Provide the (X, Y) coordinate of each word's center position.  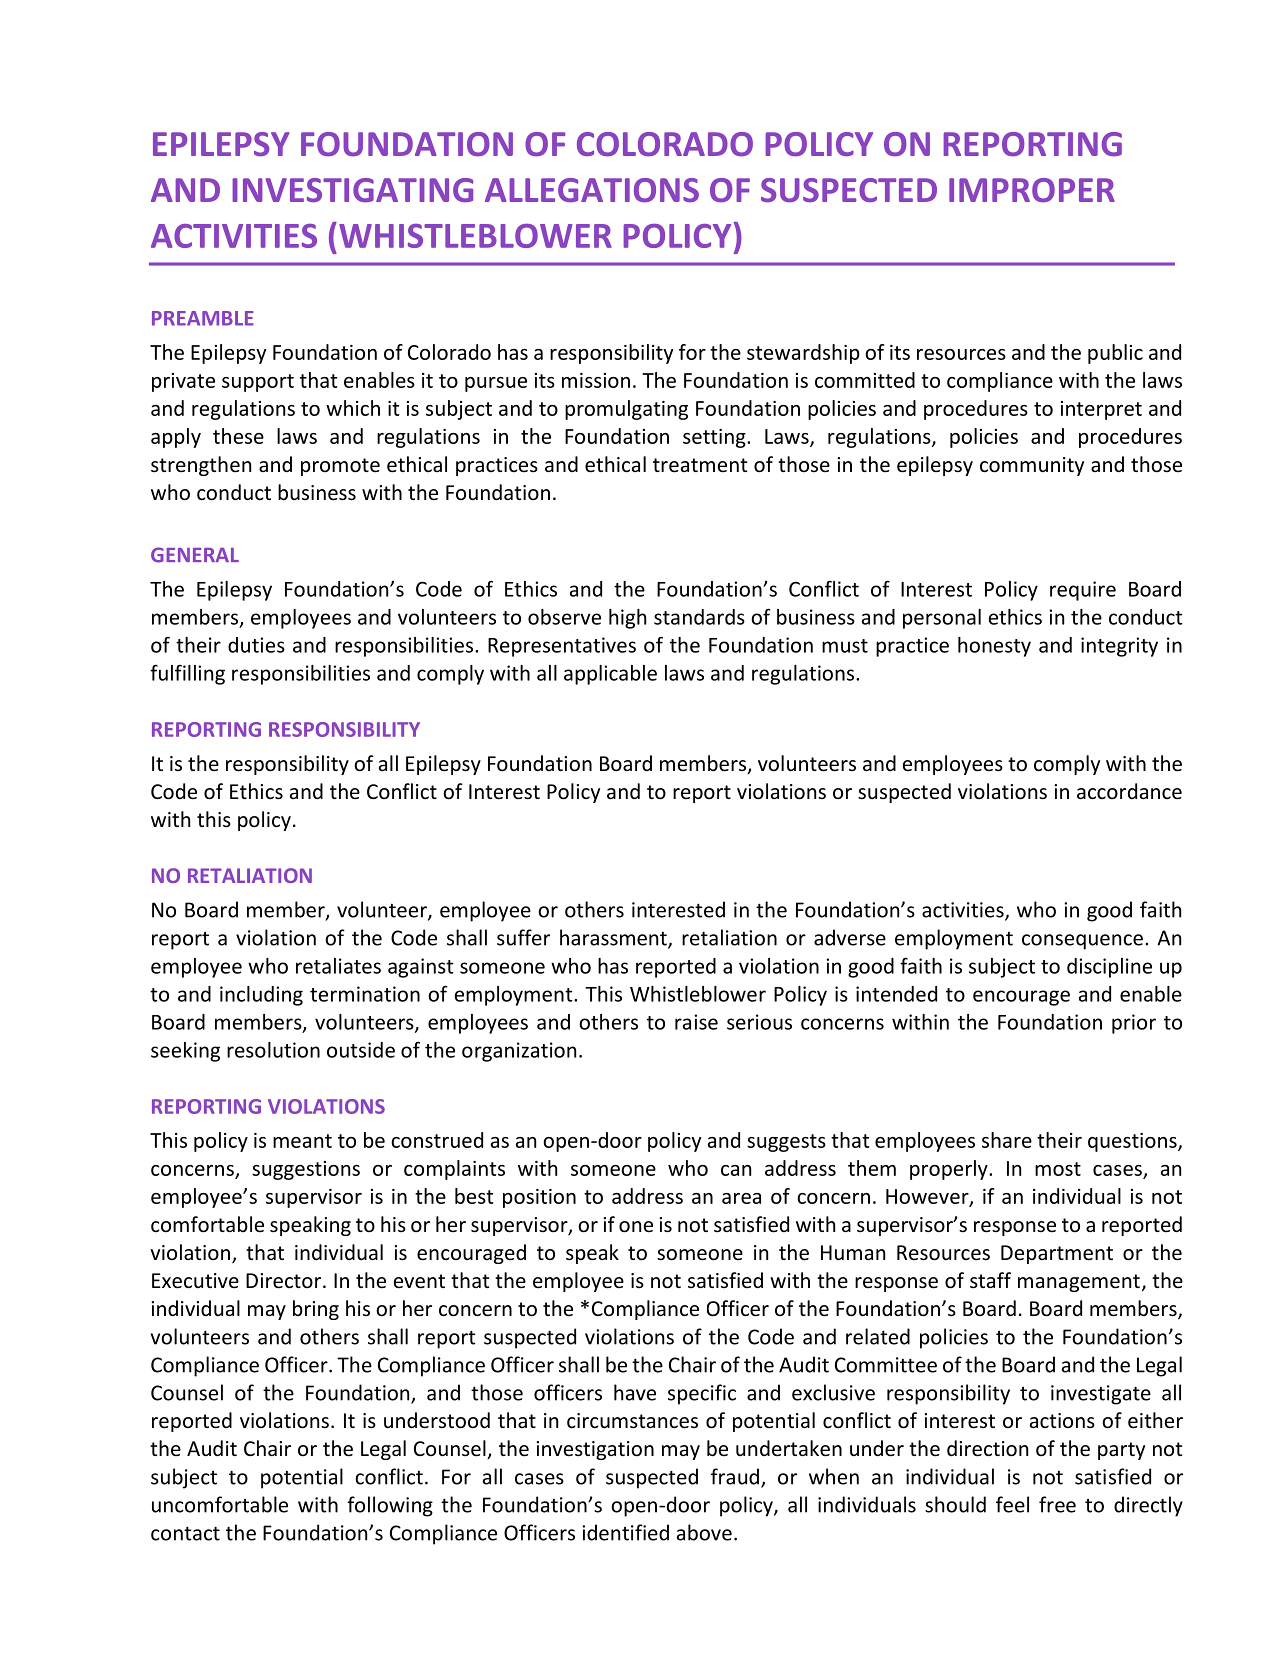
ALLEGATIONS (592, 190)
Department (1057, 1254)
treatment (700, 465)
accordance (1129, 791)
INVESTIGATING (352, 190)
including (261, 996)
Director (285, 1281)
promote (340, 467)
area (741, 1198)
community (1032, 466)
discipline (1109, 968)
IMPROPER (1032, 190)
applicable (610, 675)
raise (696, 1022)
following (390, 1506)
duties (256, 645)
